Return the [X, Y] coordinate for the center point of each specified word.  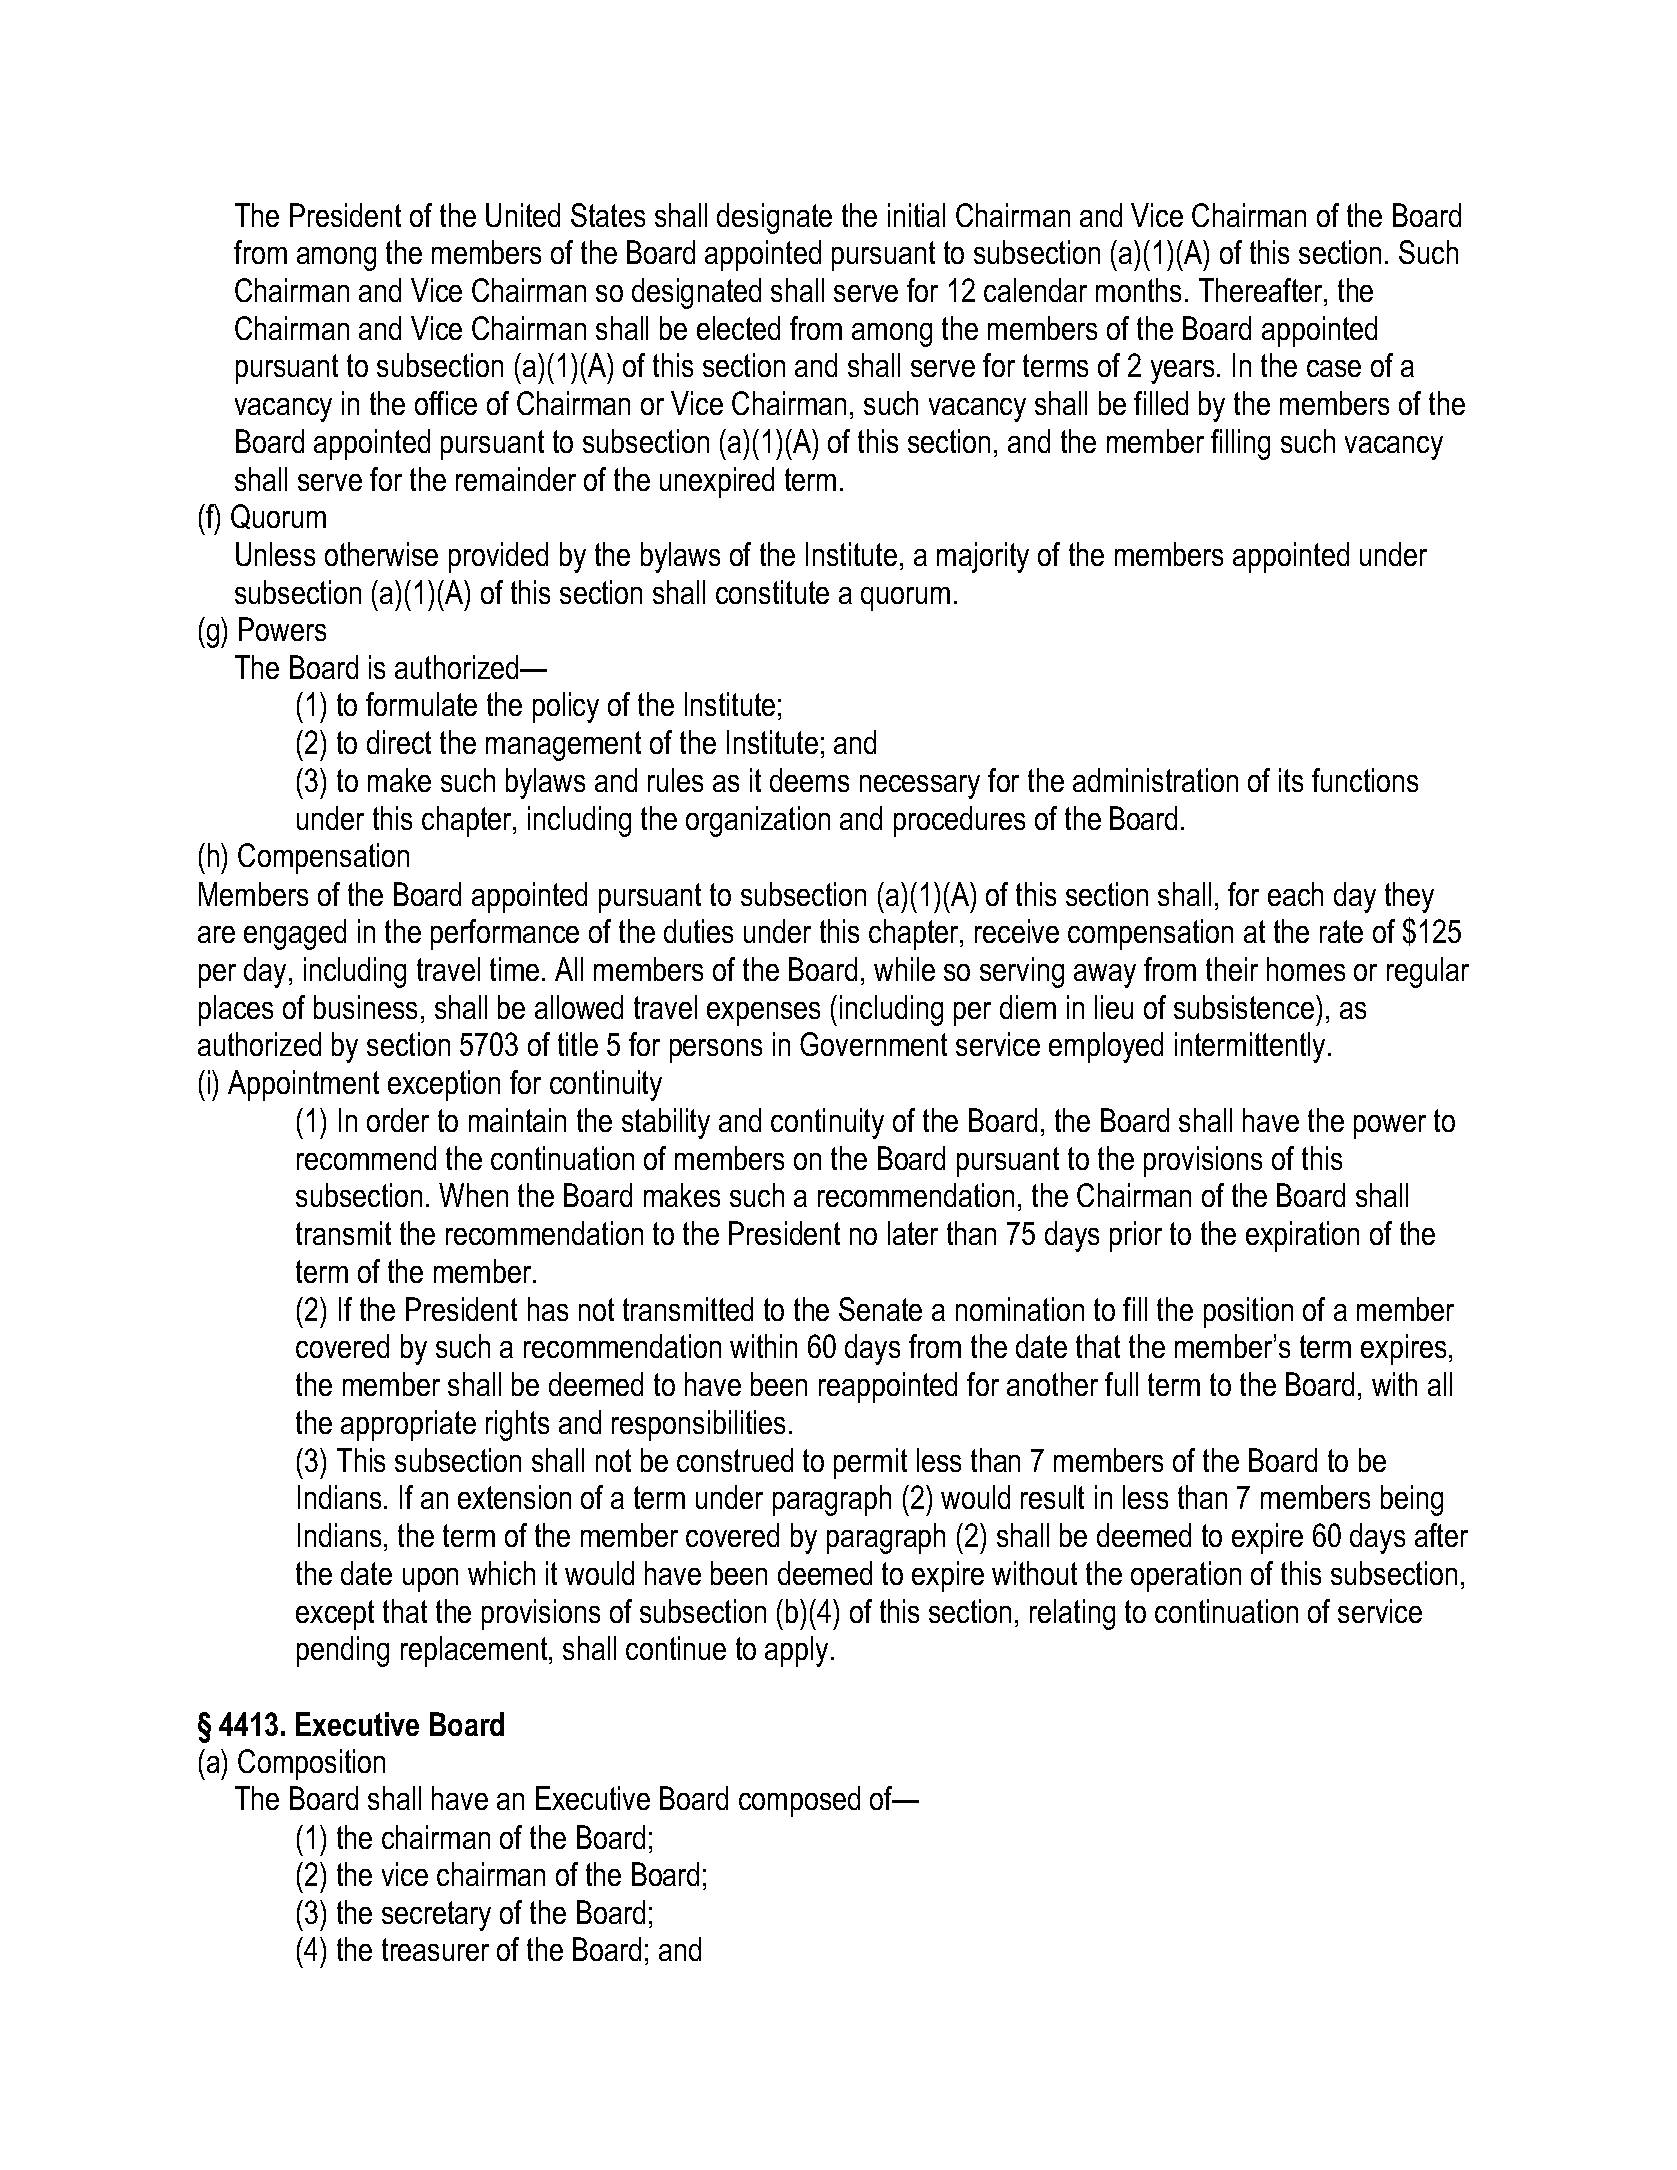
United [523, 215]
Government [873, 1044]
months [1138, 290]
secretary [436, 1916]
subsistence [1245, 1007]
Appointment [303, 1085]
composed [799, 1801]
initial [916, 215]
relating [1072, 1614]
